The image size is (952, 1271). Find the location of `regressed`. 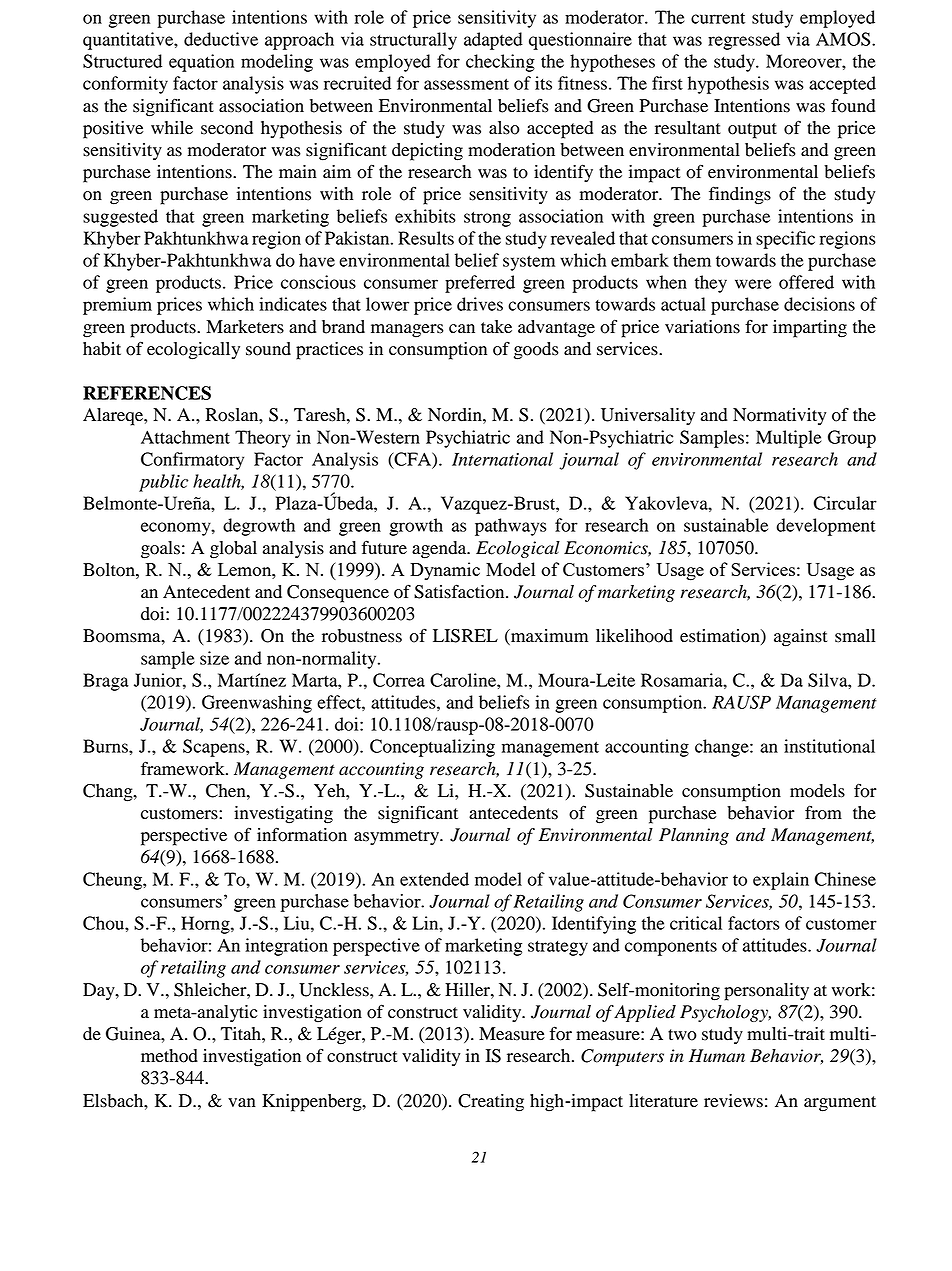

regressed is located at coordinates (744, 41).
